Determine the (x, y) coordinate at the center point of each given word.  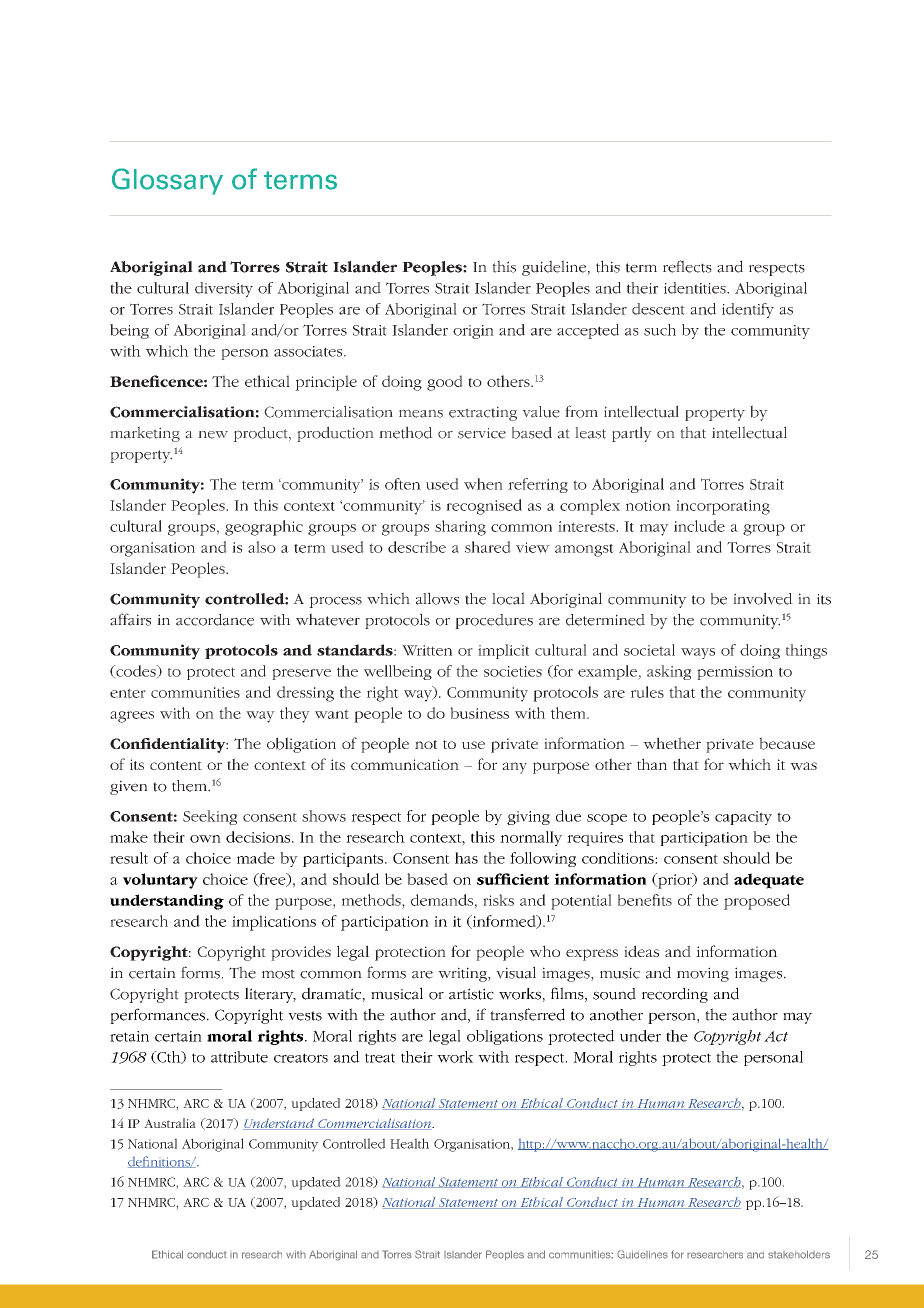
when (483, 484)
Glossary (167, 181)
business (479, 713)
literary (270, 995)
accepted (588, 331)
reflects (687, 266)
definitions (160, 1162)
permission (735, 673)
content (176, 765)
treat (380, 1058)
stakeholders (799, 1254)
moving (703, 974)
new (213, 435)
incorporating (723, 507)
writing (463, 974)
